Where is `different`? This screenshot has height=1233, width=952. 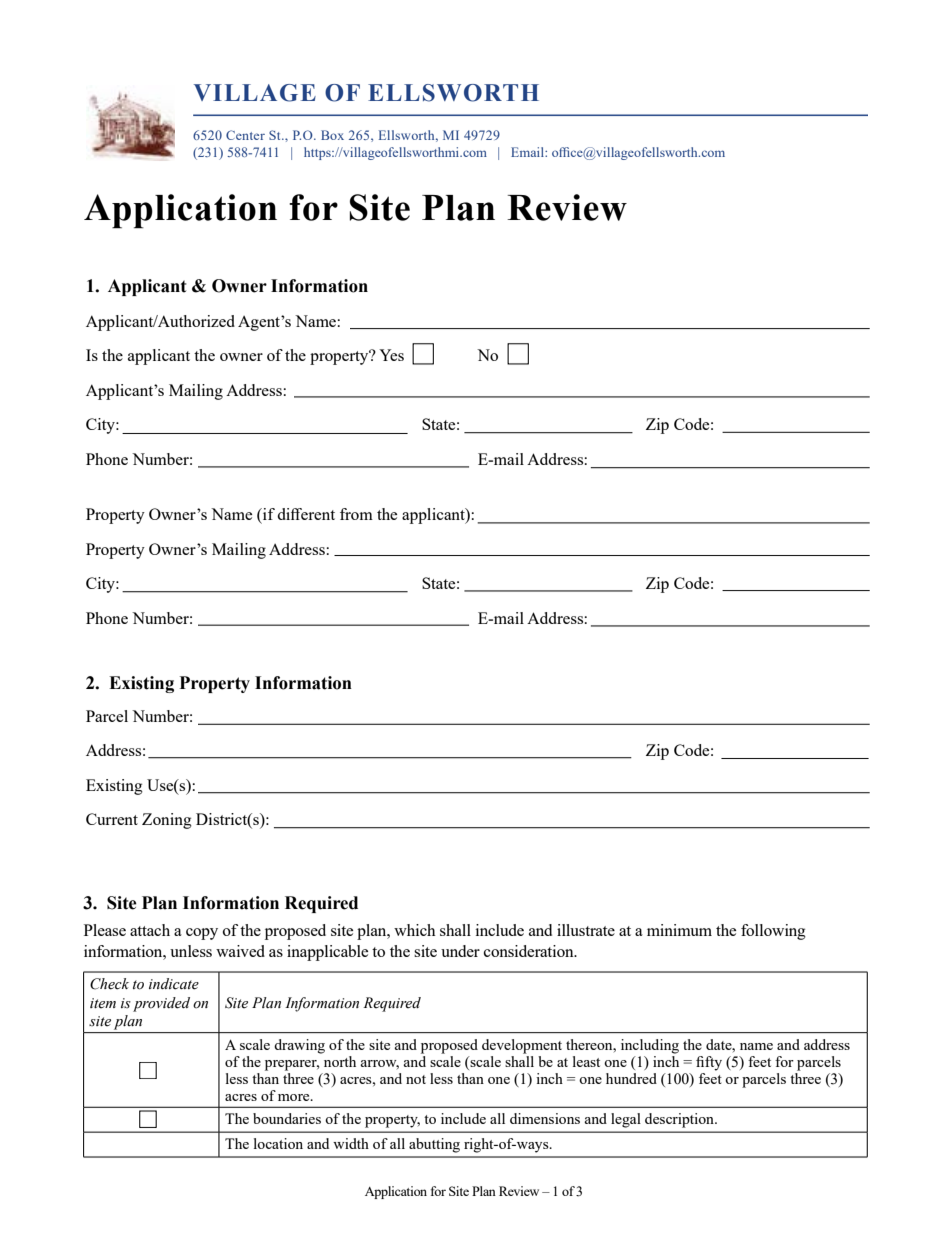 different is located at coordinates (306, 514).
